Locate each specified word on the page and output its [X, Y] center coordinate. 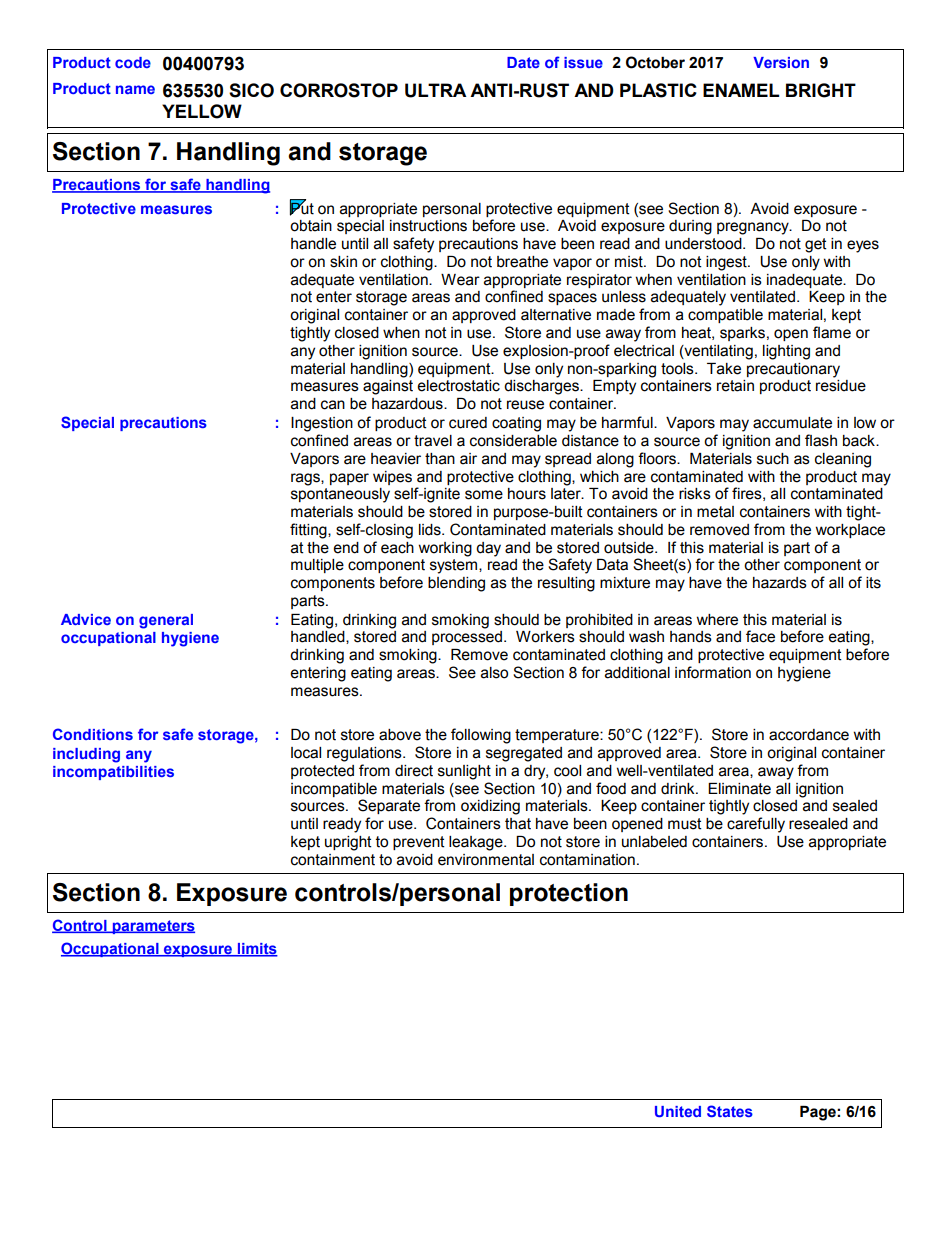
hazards [780, 583]
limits [256, 950]
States [730, 1111]
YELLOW [202, 111]
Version [781, 62]
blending [456, 584]
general [166, 621]
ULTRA [436, 90]
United [678, 1111]
